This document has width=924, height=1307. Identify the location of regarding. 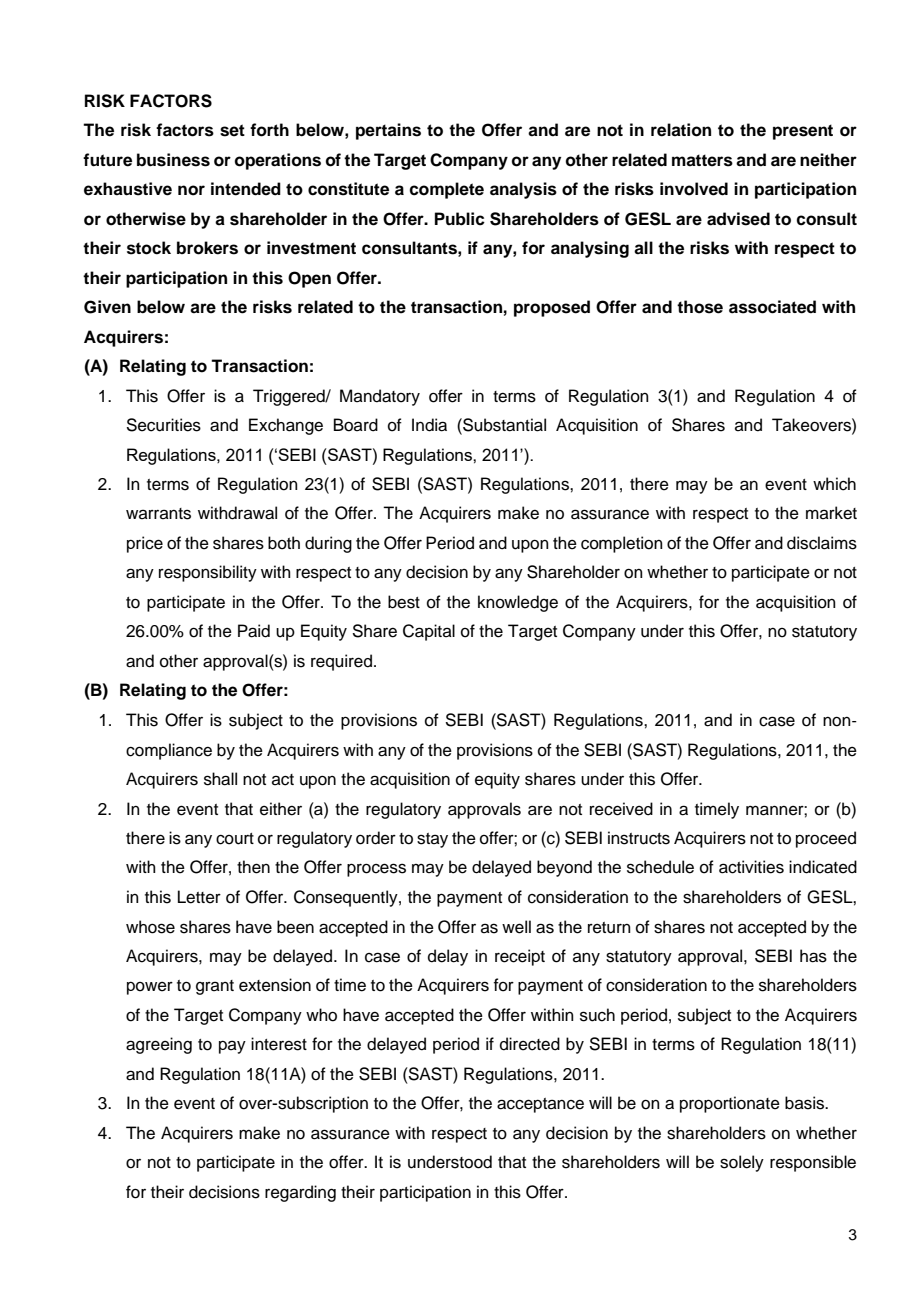
(300, 1193).
